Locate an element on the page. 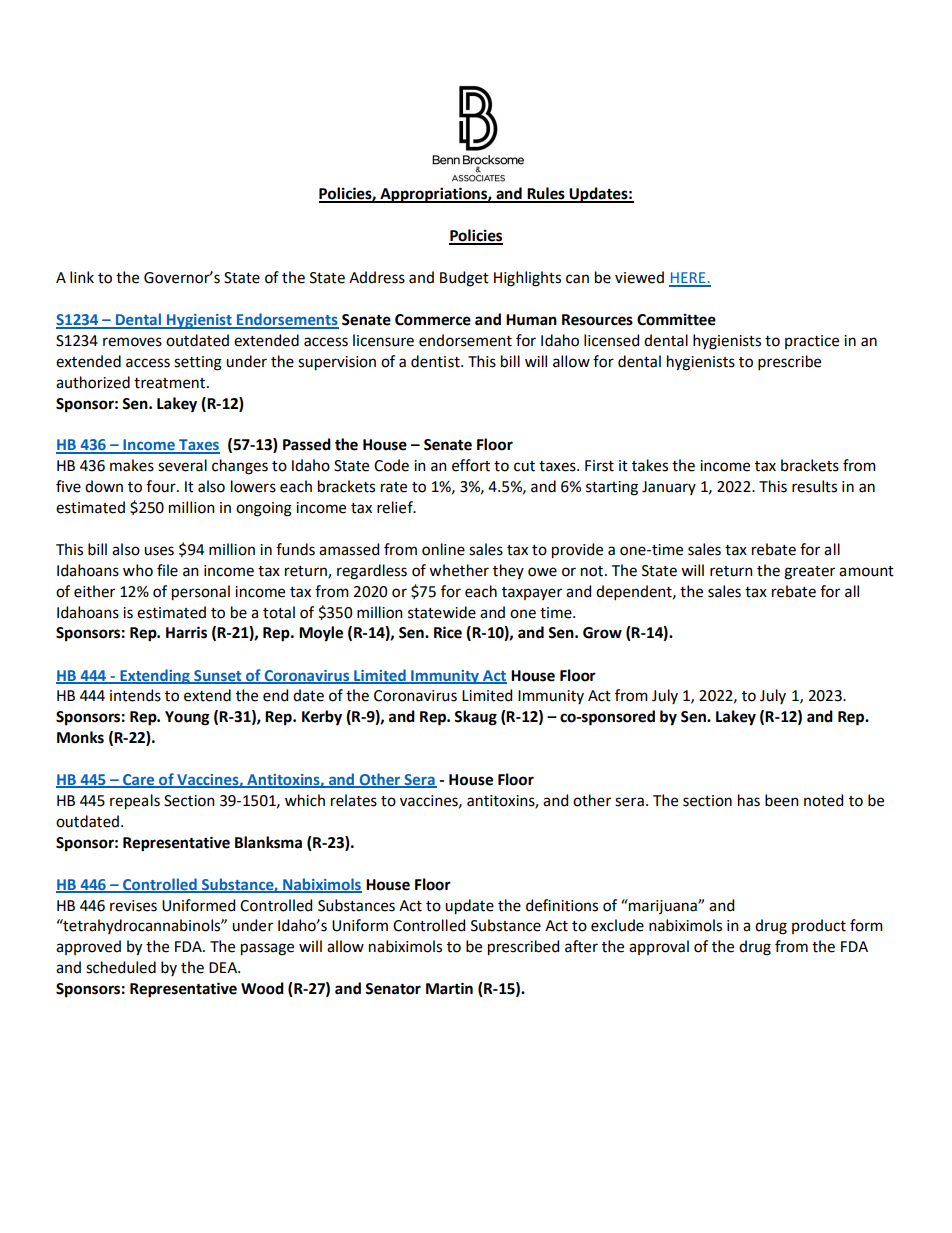  online is located at coordinates (443, 549).
